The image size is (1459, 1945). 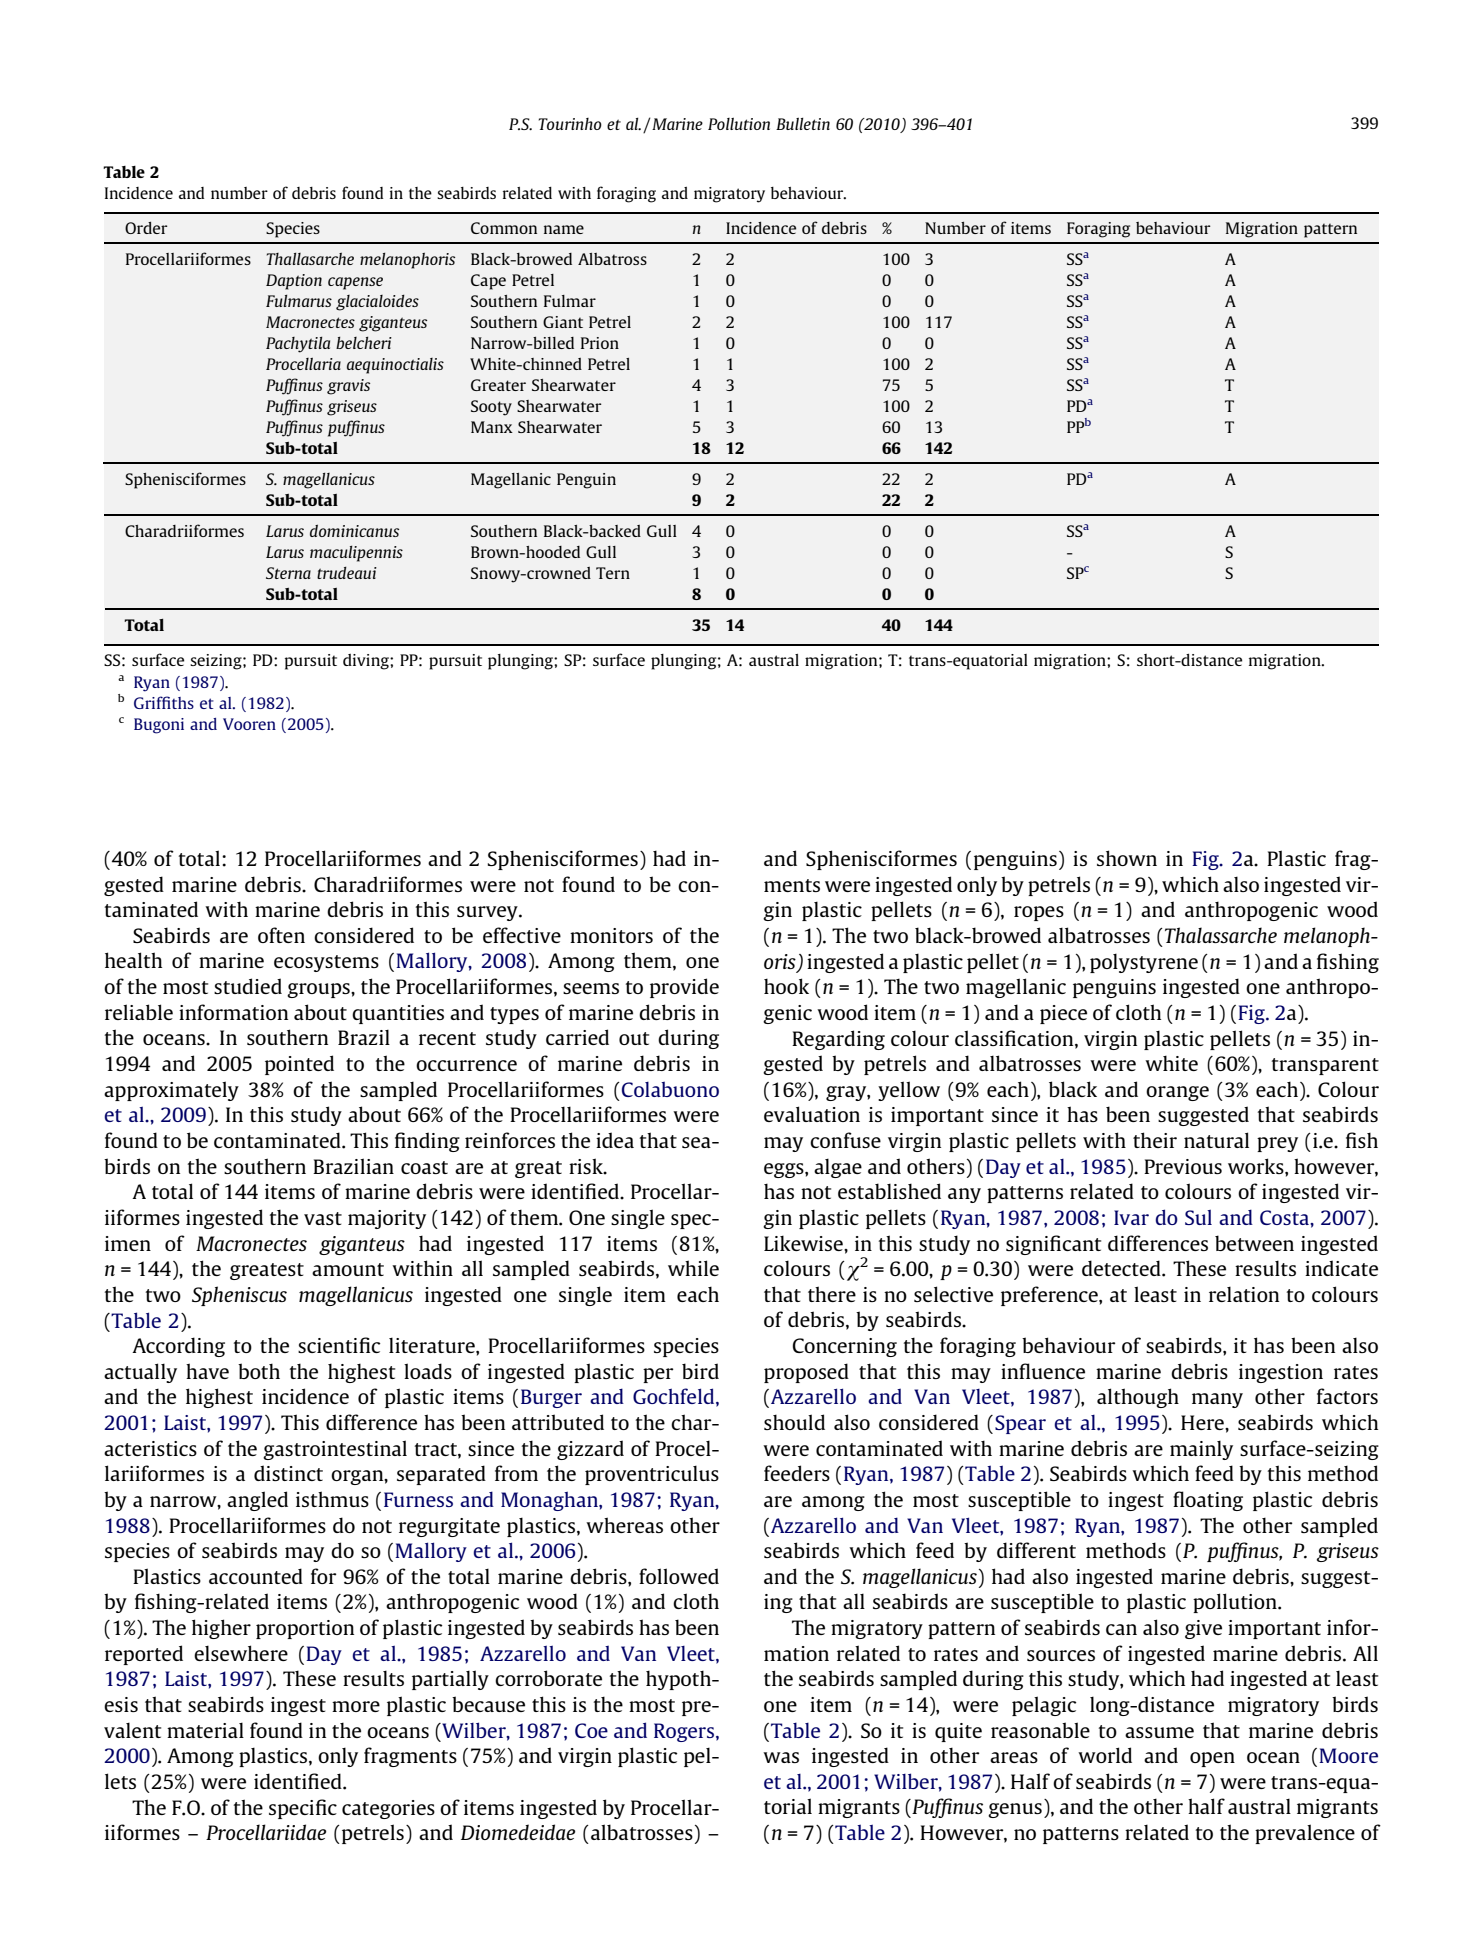 I want to click on hook, so click(x=786, y=986).
